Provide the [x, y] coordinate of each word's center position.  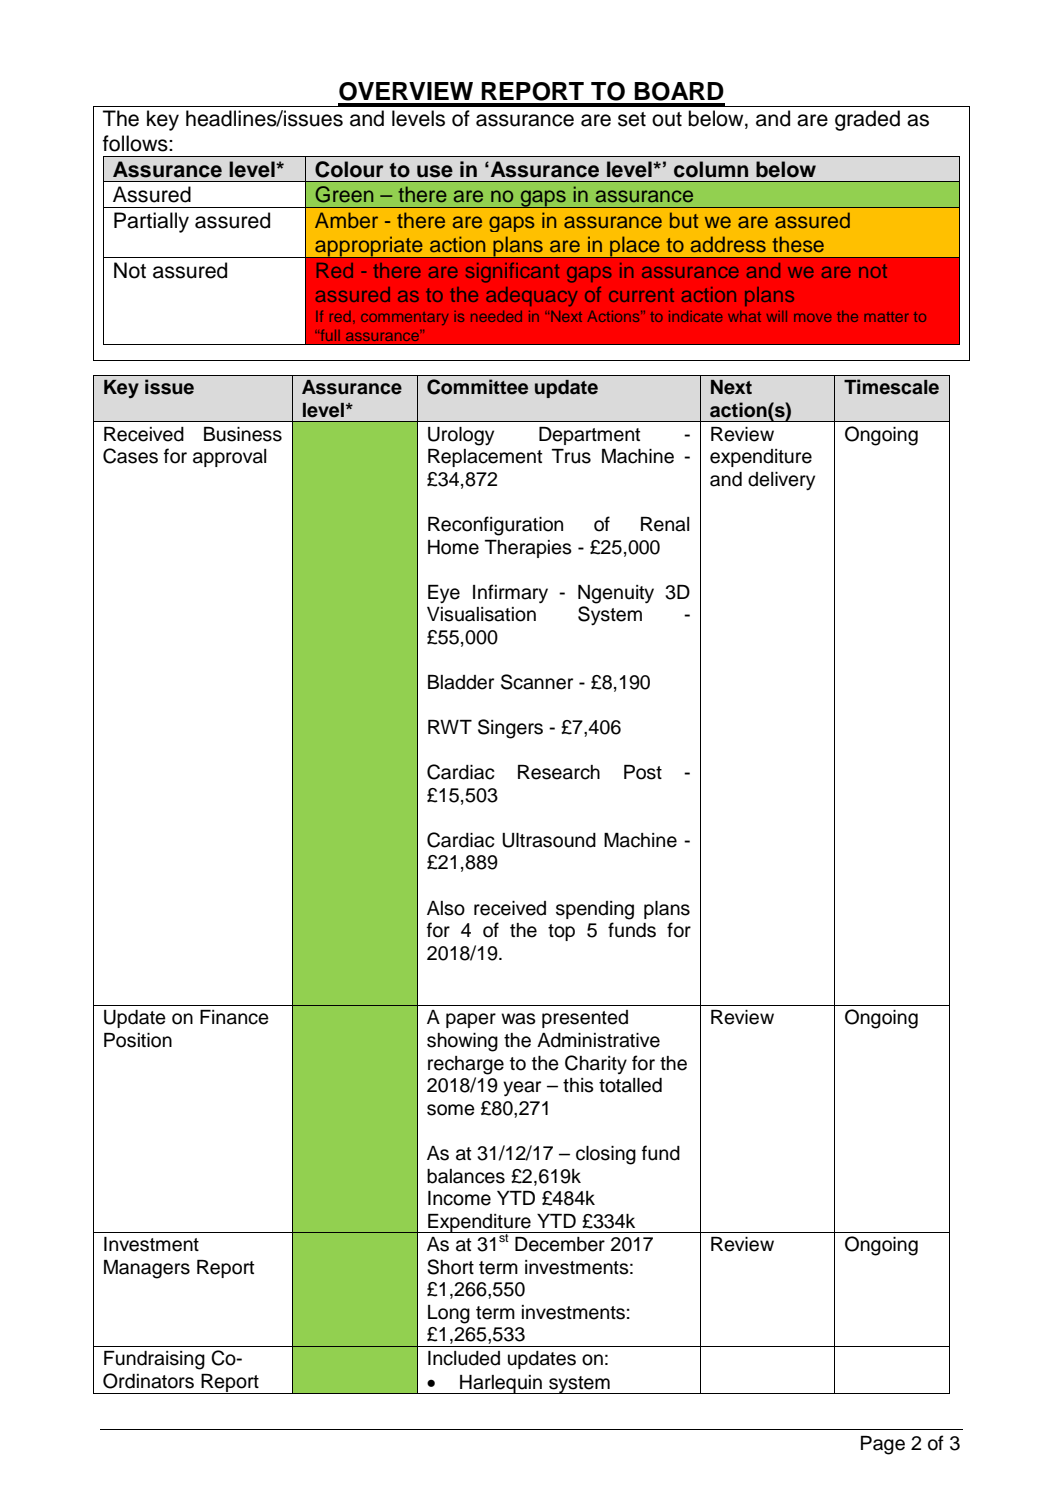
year [522, 1088]
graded [867, 120]
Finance [234, 1017]
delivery [781, 481]
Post [643, 772]
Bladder [461, 682]
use [435, 171]
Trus [571, 456]
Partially [151, 222]
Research [559, 772]
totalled [630, 1085]
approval [229, 458]
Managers [147, 1269]
